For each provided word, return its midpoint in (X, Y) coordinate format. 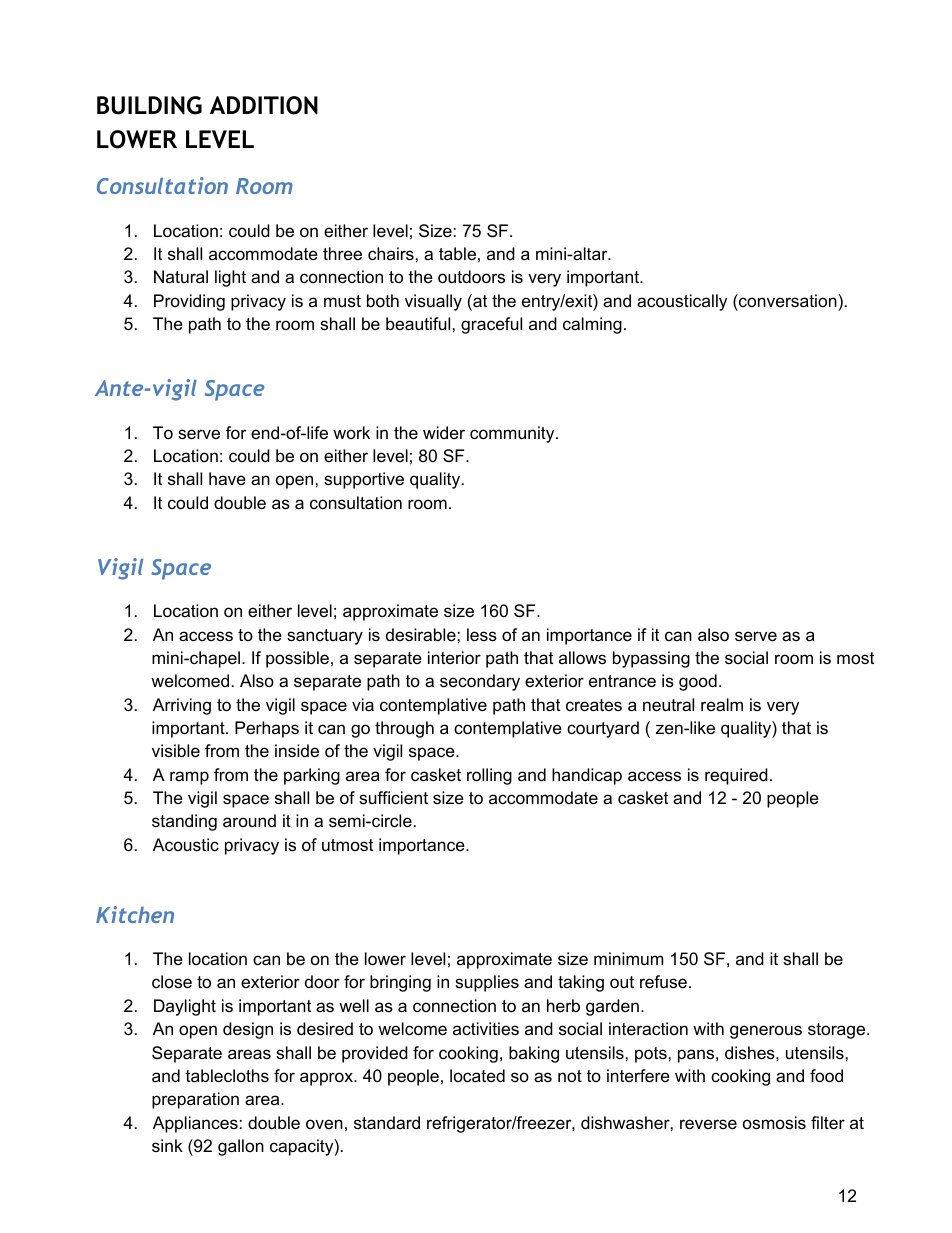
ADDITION (264, 105)
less (482, 635)
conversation (787, 300)
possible (297, 659)
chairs (392, 253)
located (477, 1075)
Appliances (195, 1124)
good (698, 682)
